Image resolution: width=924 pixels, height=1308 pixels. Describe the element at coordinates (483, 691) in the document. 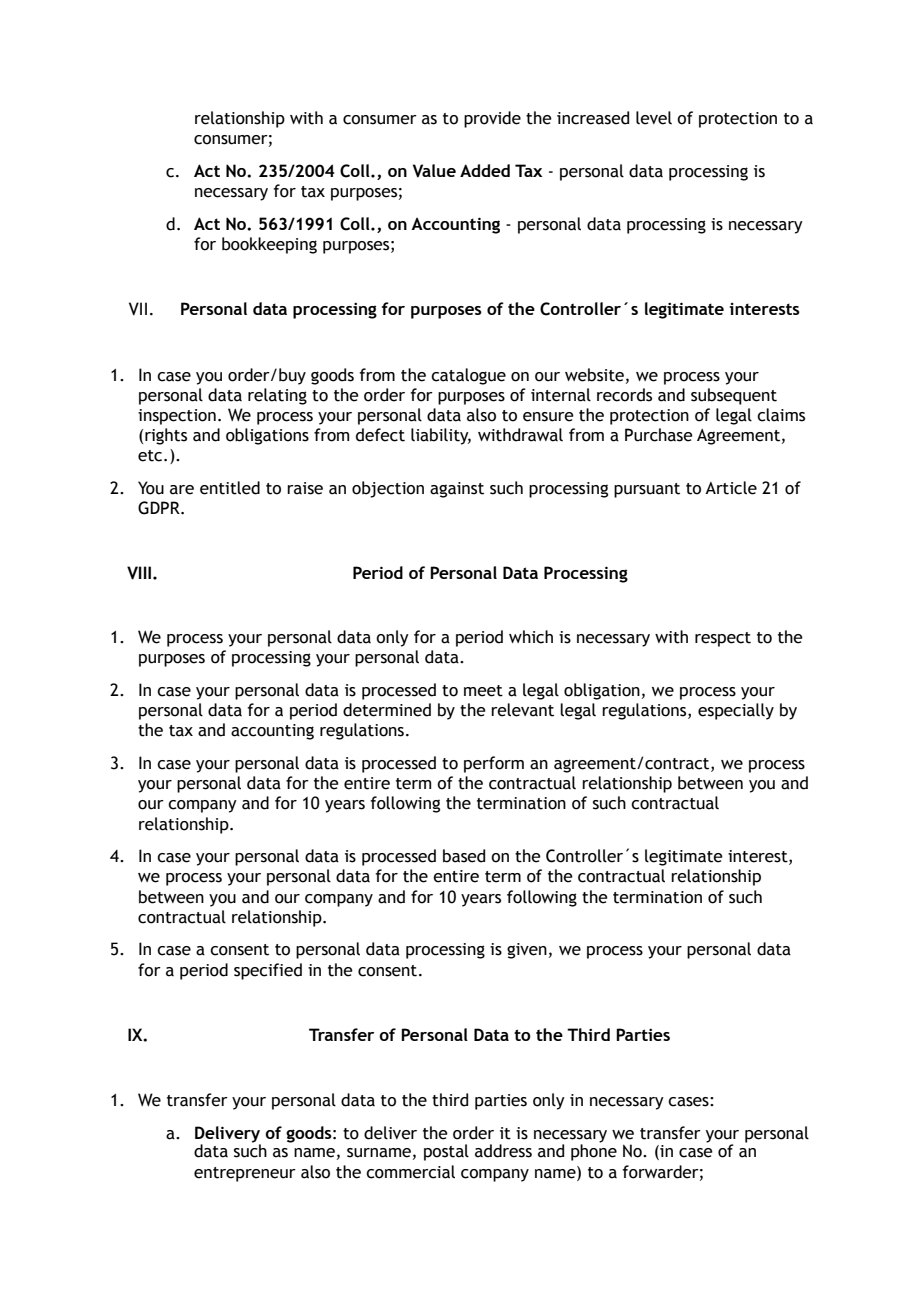

I see `meet` at that location.
